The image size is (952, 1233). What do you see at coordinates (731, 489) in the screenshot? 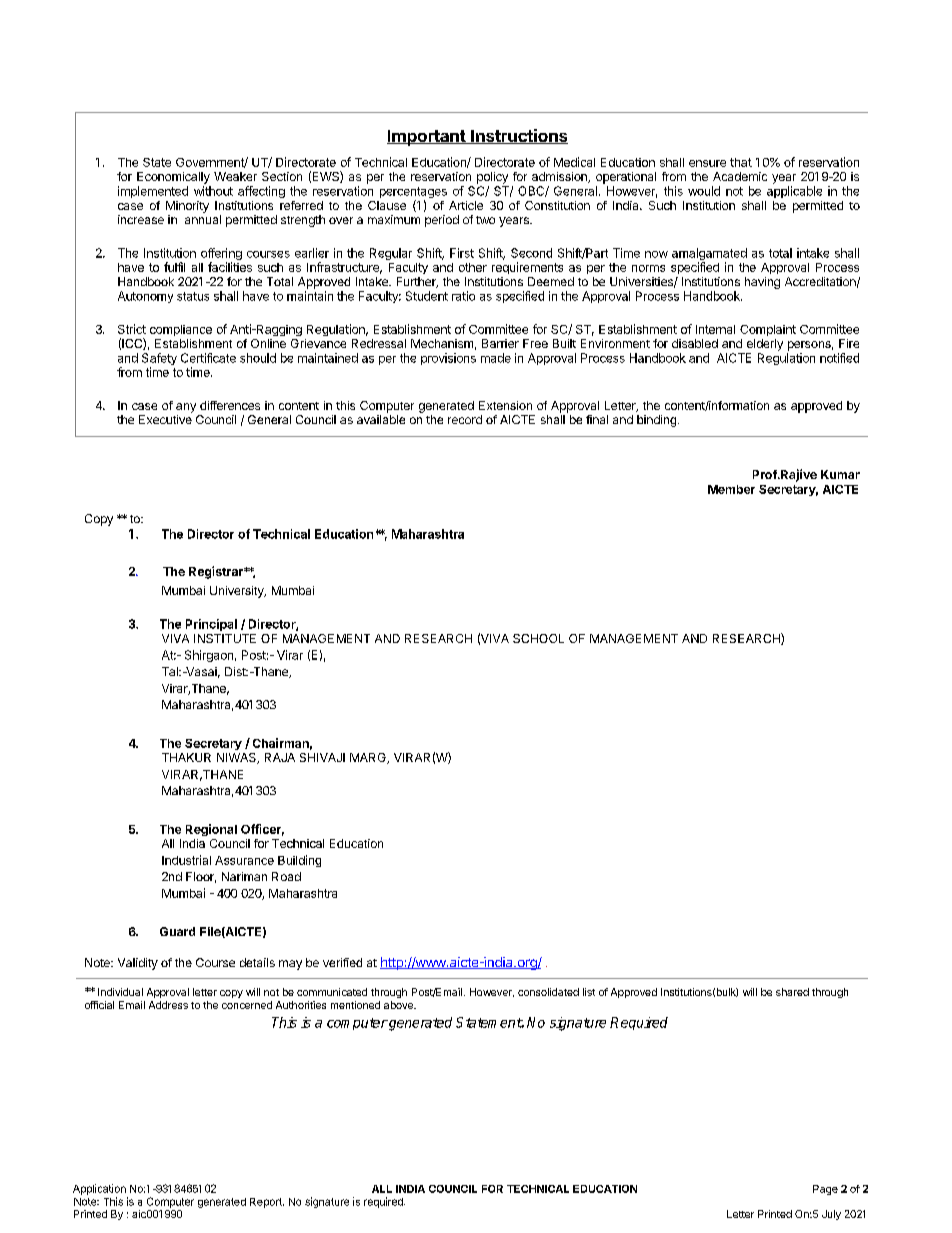
I see `Member` at bounding box center [731, 489].
